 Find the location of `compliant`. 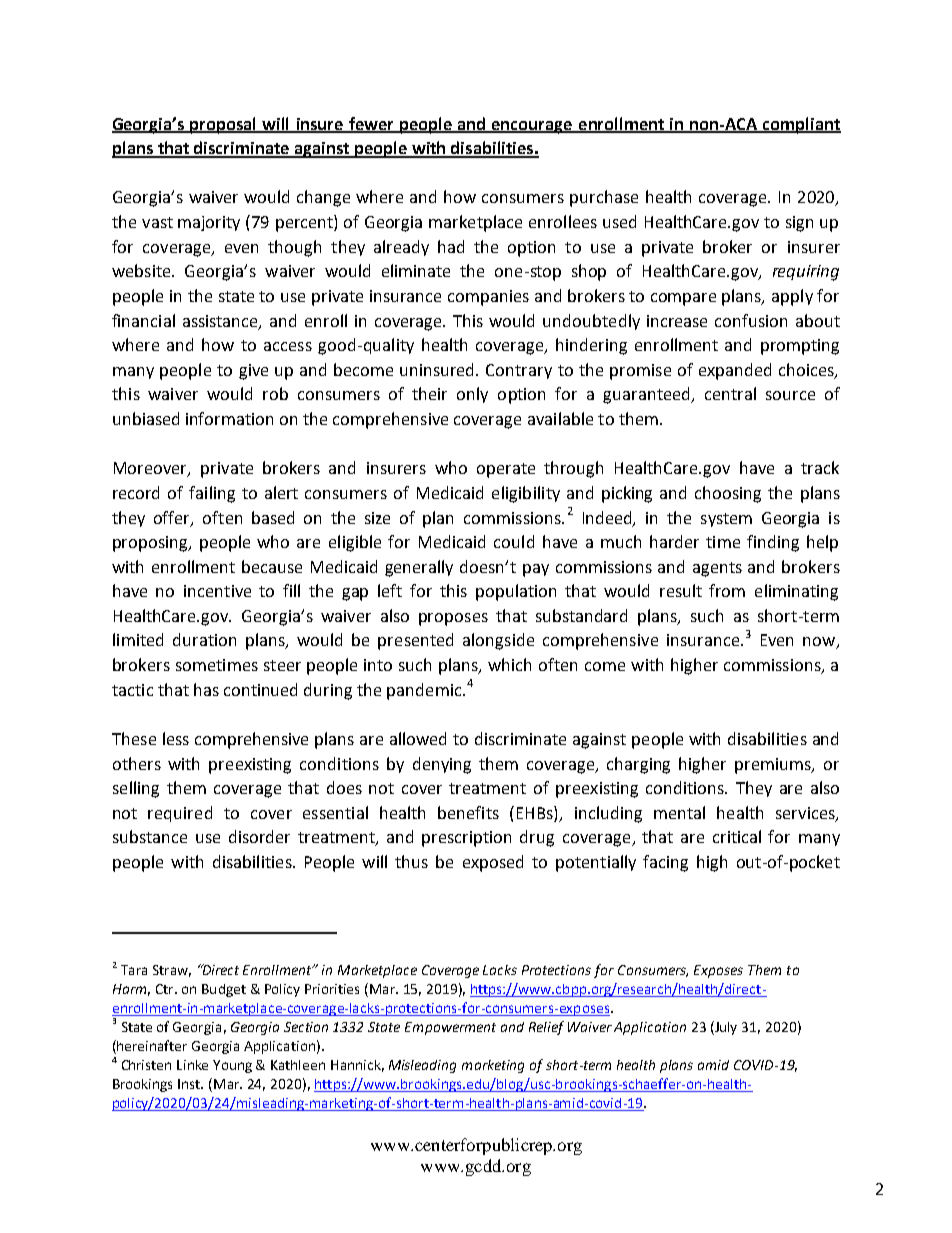

compliant is located at coordinates (801, 125).
